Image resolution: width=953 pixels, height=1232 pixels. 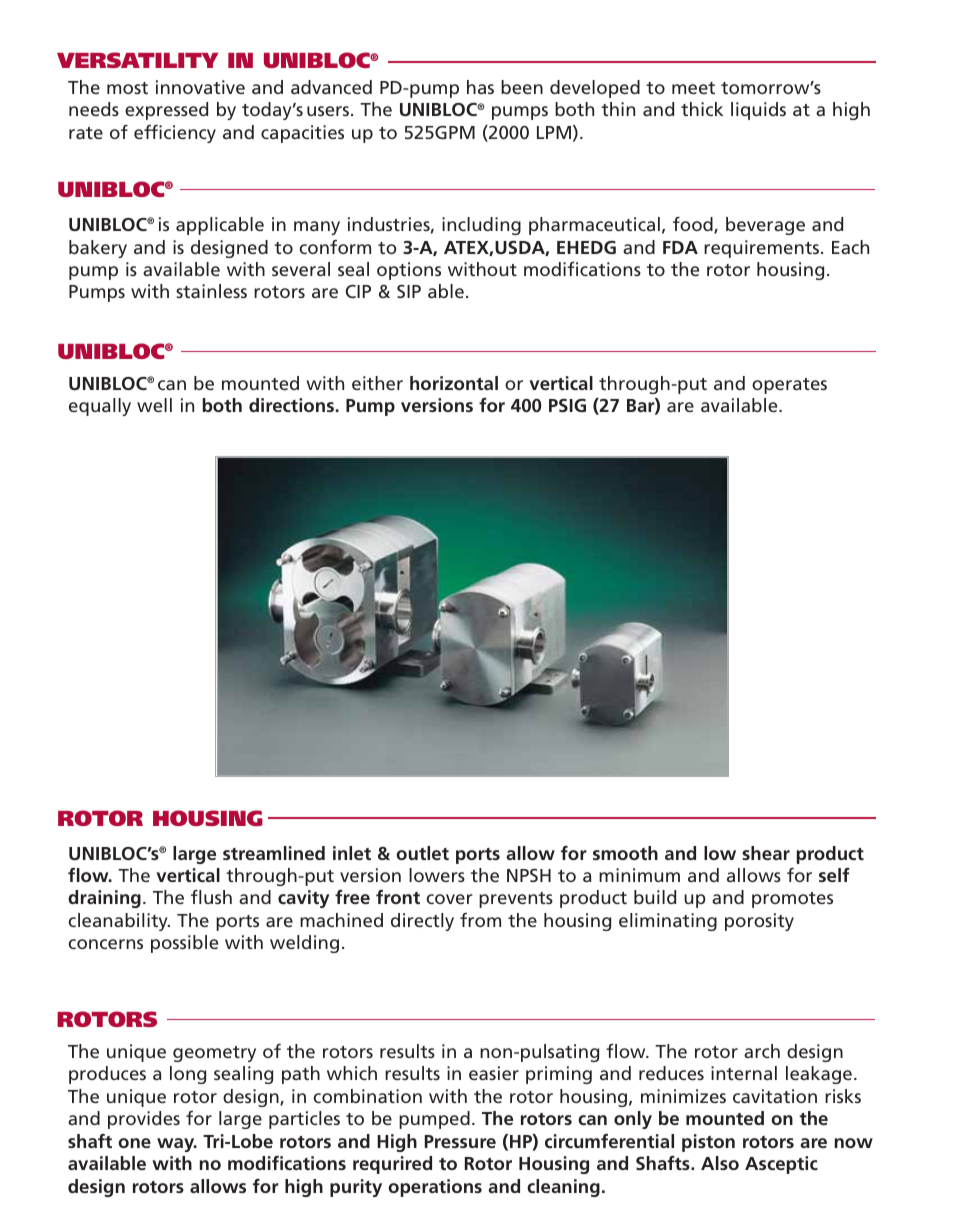 What do you see at coordinates (792, 900) in the screenshot?
I see `promotes` at bounding box center [792, 900].
